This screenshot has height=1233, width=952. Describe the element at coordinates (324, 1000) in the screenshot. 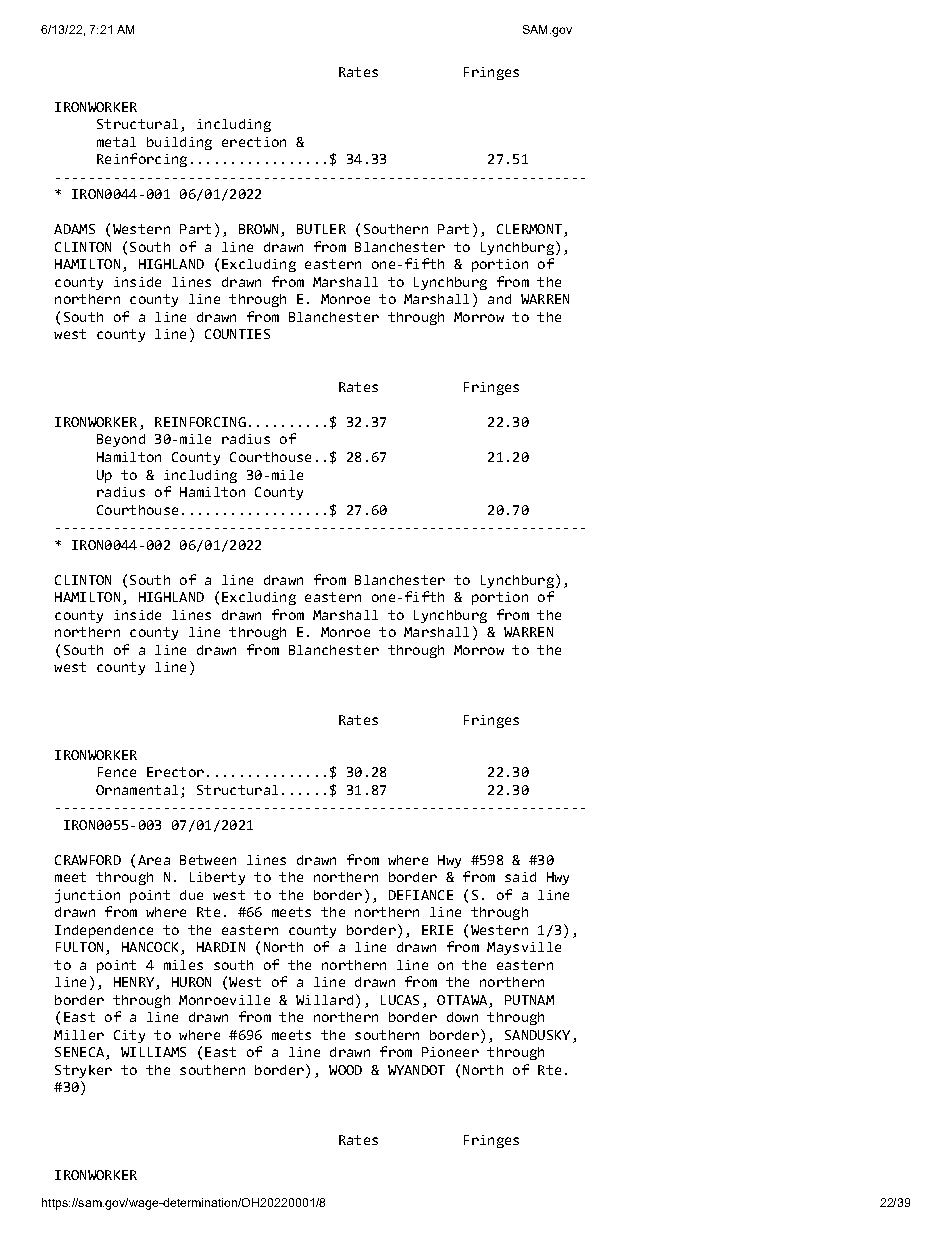

I see `Willard` at that location.
